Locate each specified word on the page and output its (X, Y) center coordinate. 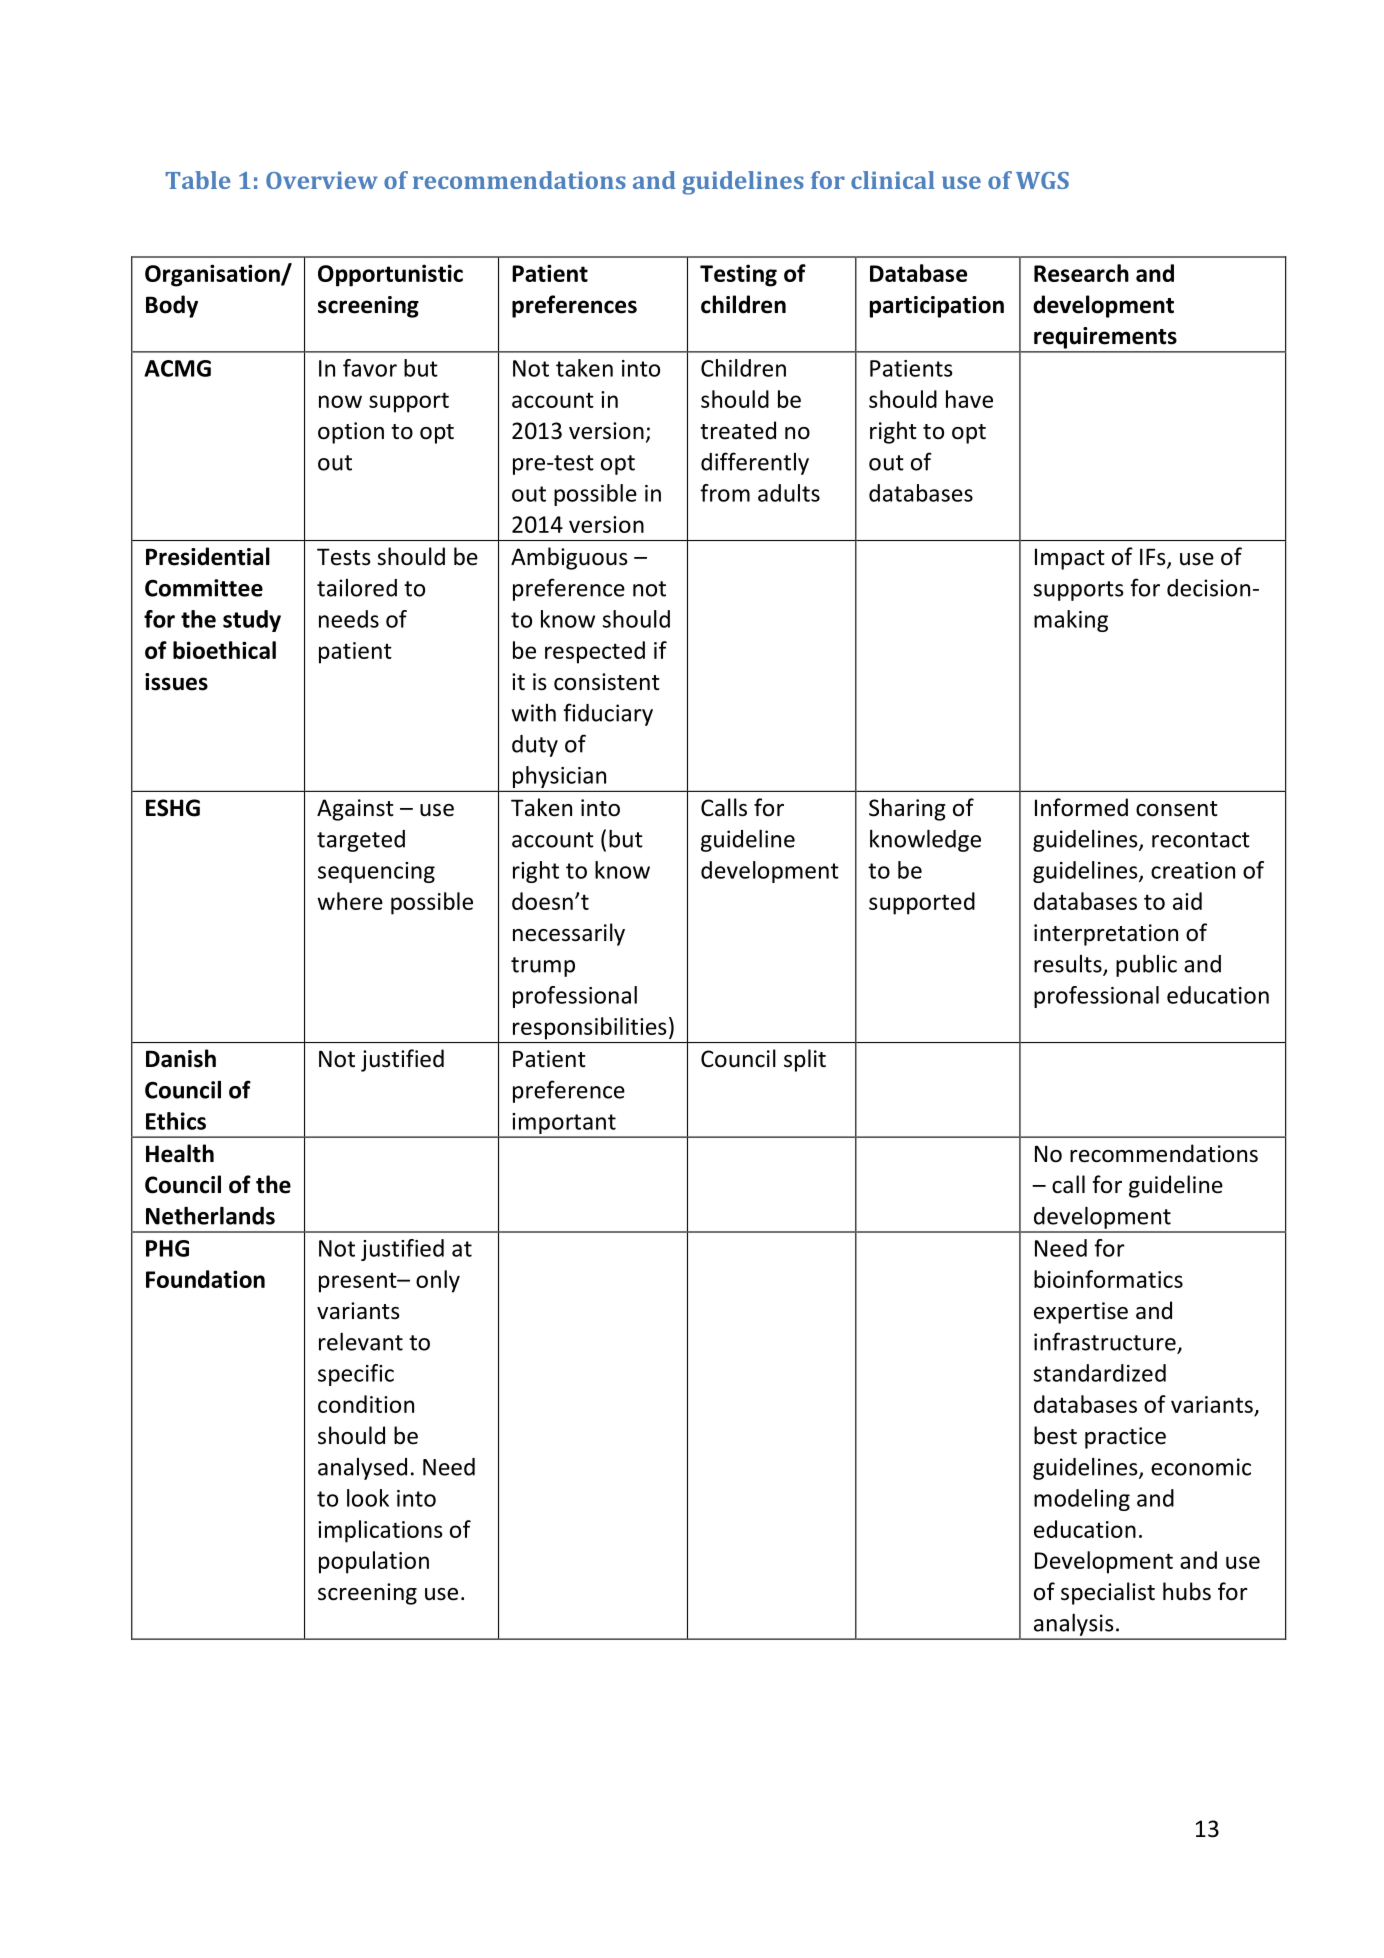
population (374, 1562)
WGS (1042, 180)
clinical (893, 180)
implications (380, 1531)
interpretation (1106, 935)
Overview (322, 180)
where (350, 901)
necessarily (569, 934)
